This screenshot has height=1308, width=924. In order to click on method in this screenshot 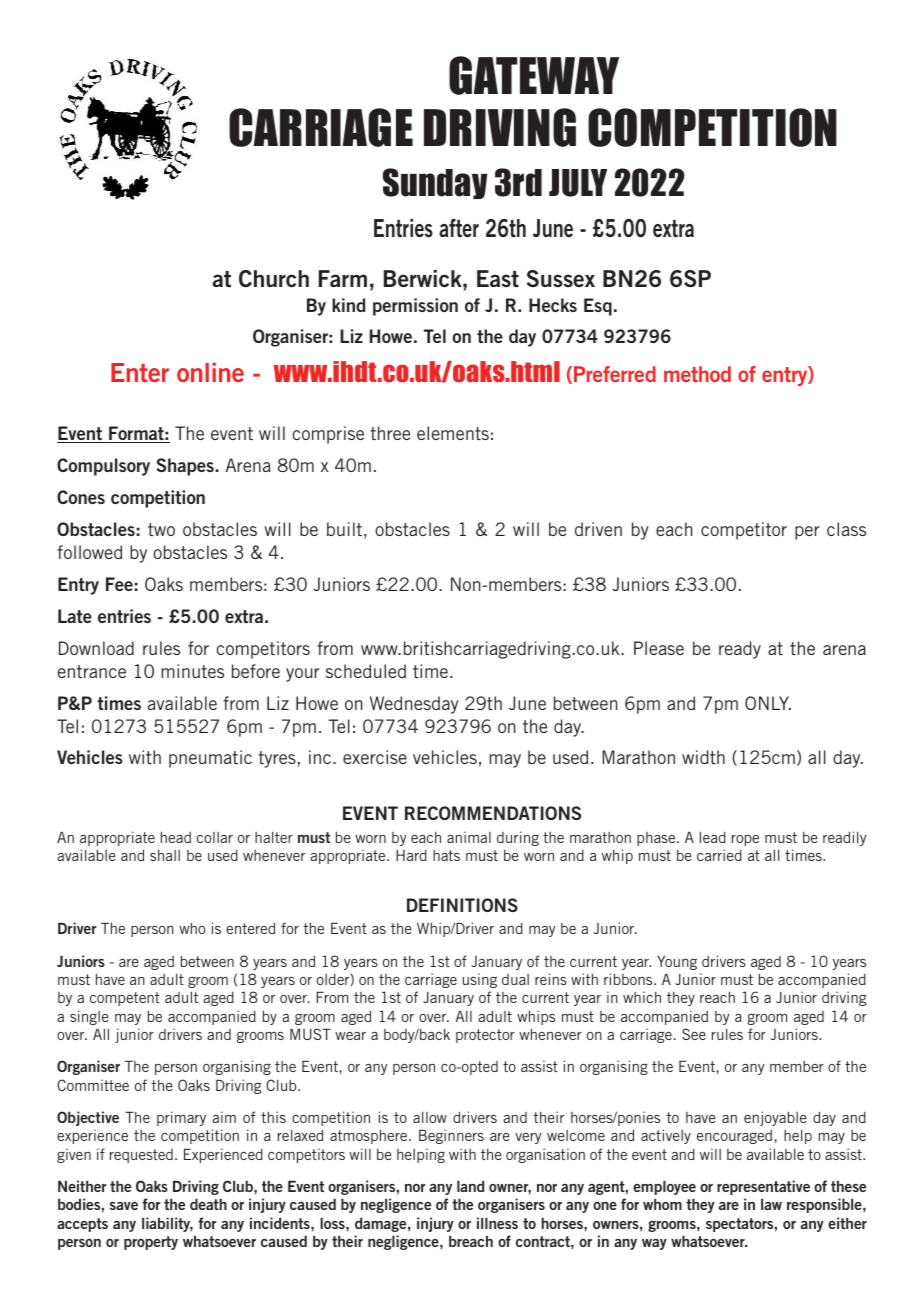, I will do `click(697, 374)`.
